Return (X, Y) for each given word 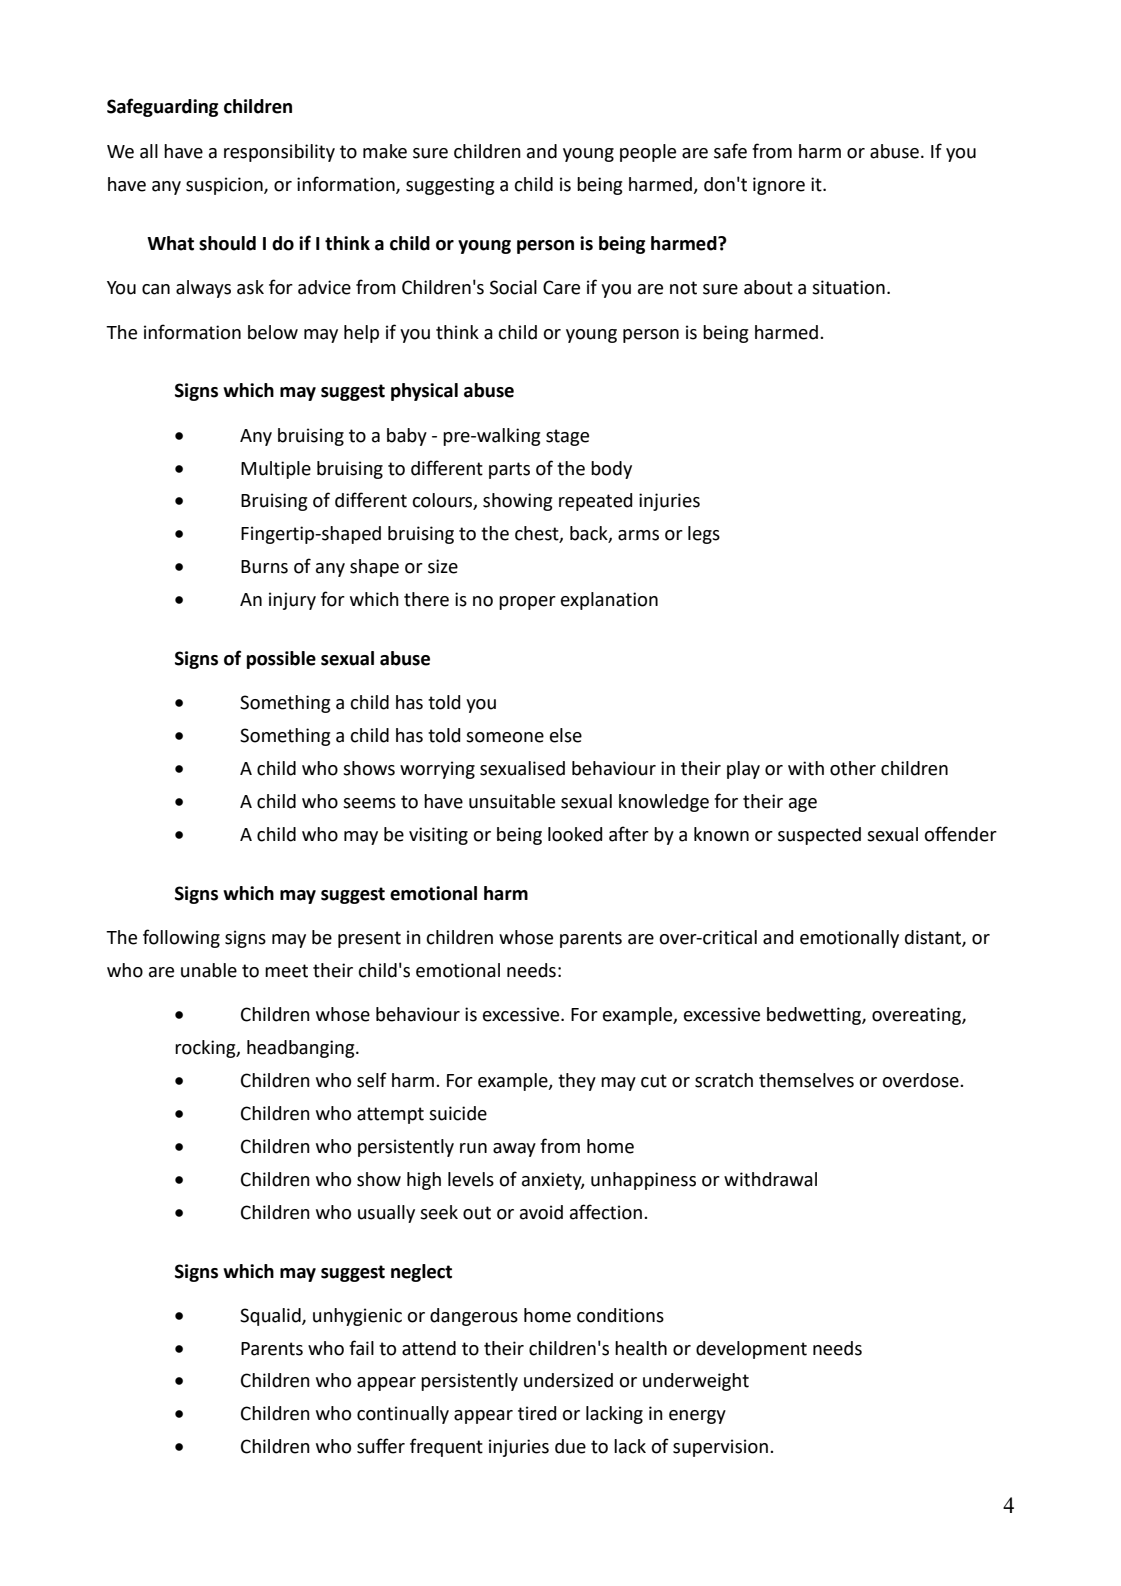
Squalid (271, 1317)
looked (575, 834)
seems (369, 803)
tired (537, 1413)
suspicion (225, 186)
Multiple (276, 470)
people (648, 153)
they (577, 1082)
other (853, 768)
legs (704, 535)
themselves (806, 1080)
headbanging (302, 1049)
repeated (595, 502)
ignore (779, 186)
